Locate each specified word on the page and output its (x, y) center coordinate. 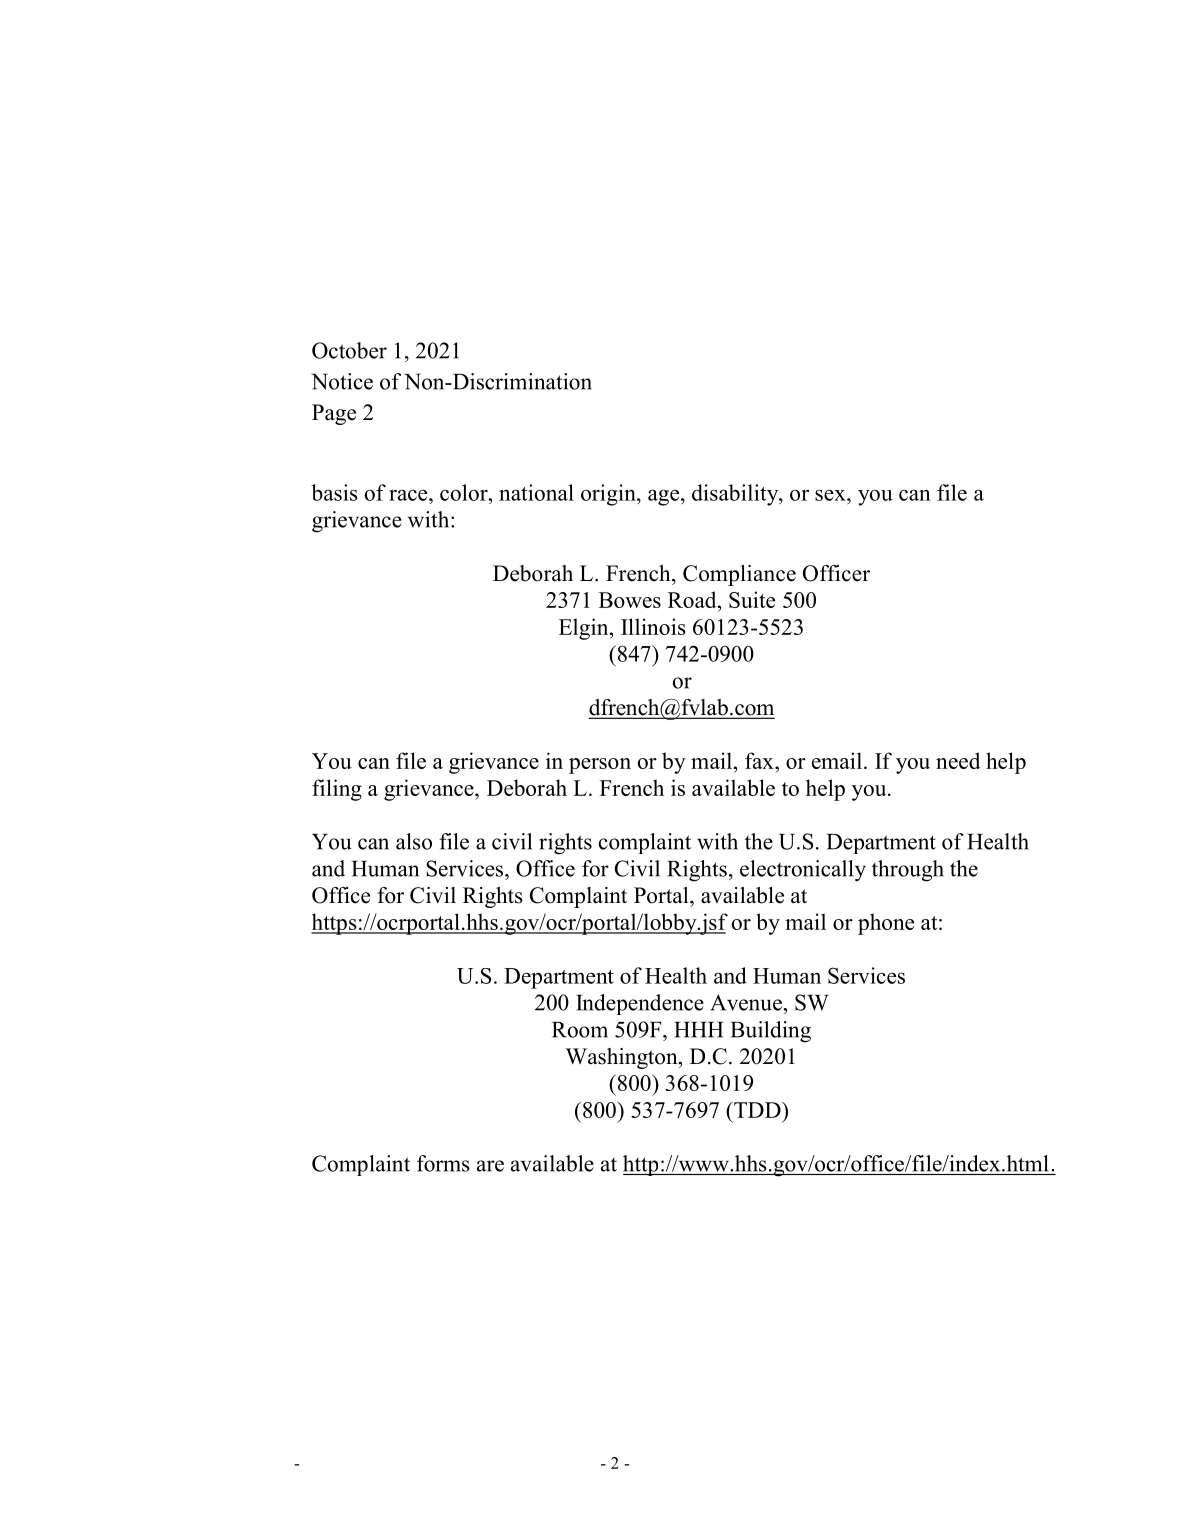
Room (580, 1030)
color (465, 492)
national (536, 492)
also (414, 841)
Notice (342, 381)
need (958, 760)
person (600, 766)
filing (337, 790)
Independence (640, 1004)
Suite (752, 599)
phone (886, 924)
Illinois (653, 626)
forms (443, 1163)
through (908, 871)
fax (760, 760)
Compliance (739, 575)
